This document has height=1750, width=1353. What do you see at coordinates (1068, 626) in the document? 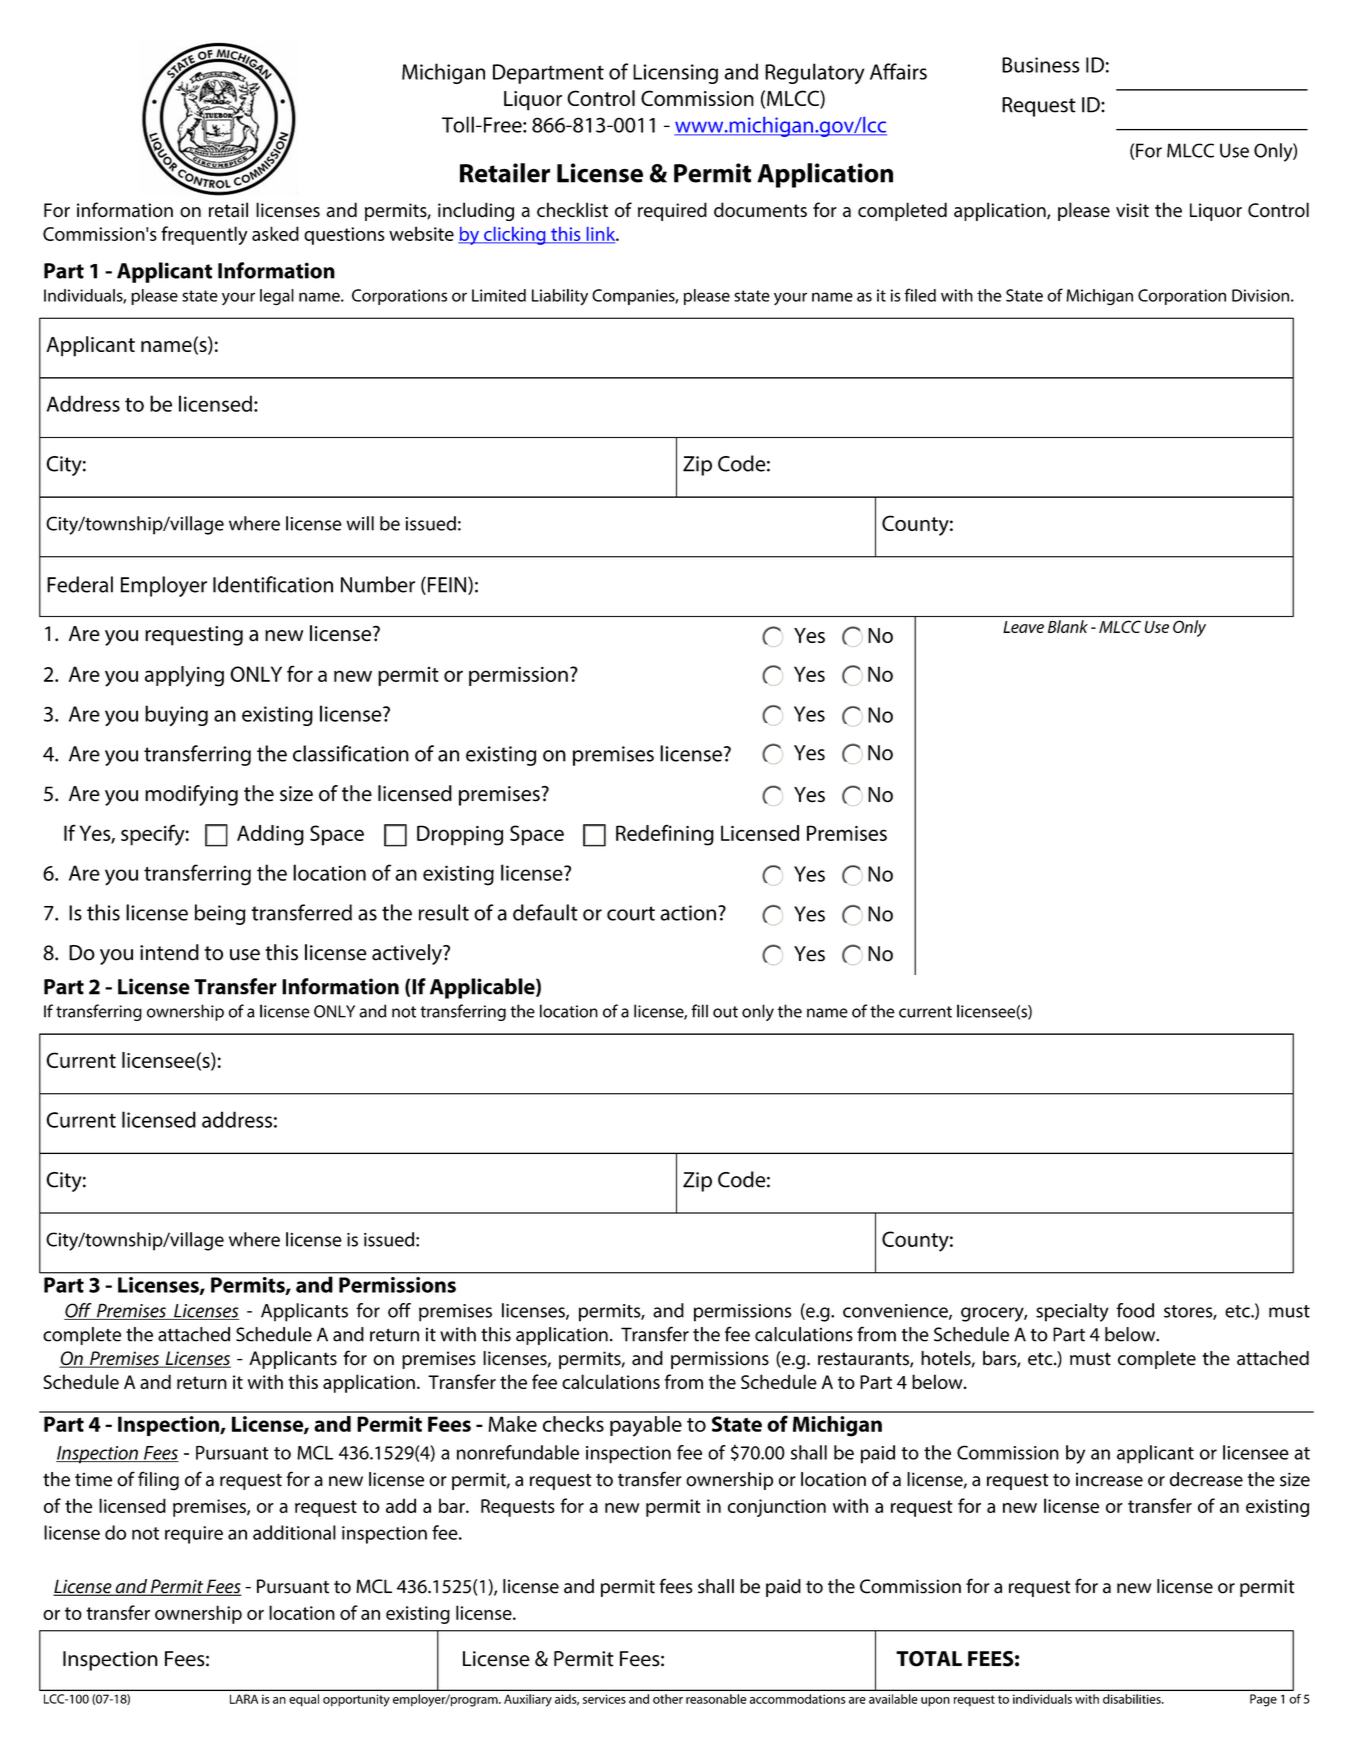
I see `Blank` at bounding box center [1068, 626].
